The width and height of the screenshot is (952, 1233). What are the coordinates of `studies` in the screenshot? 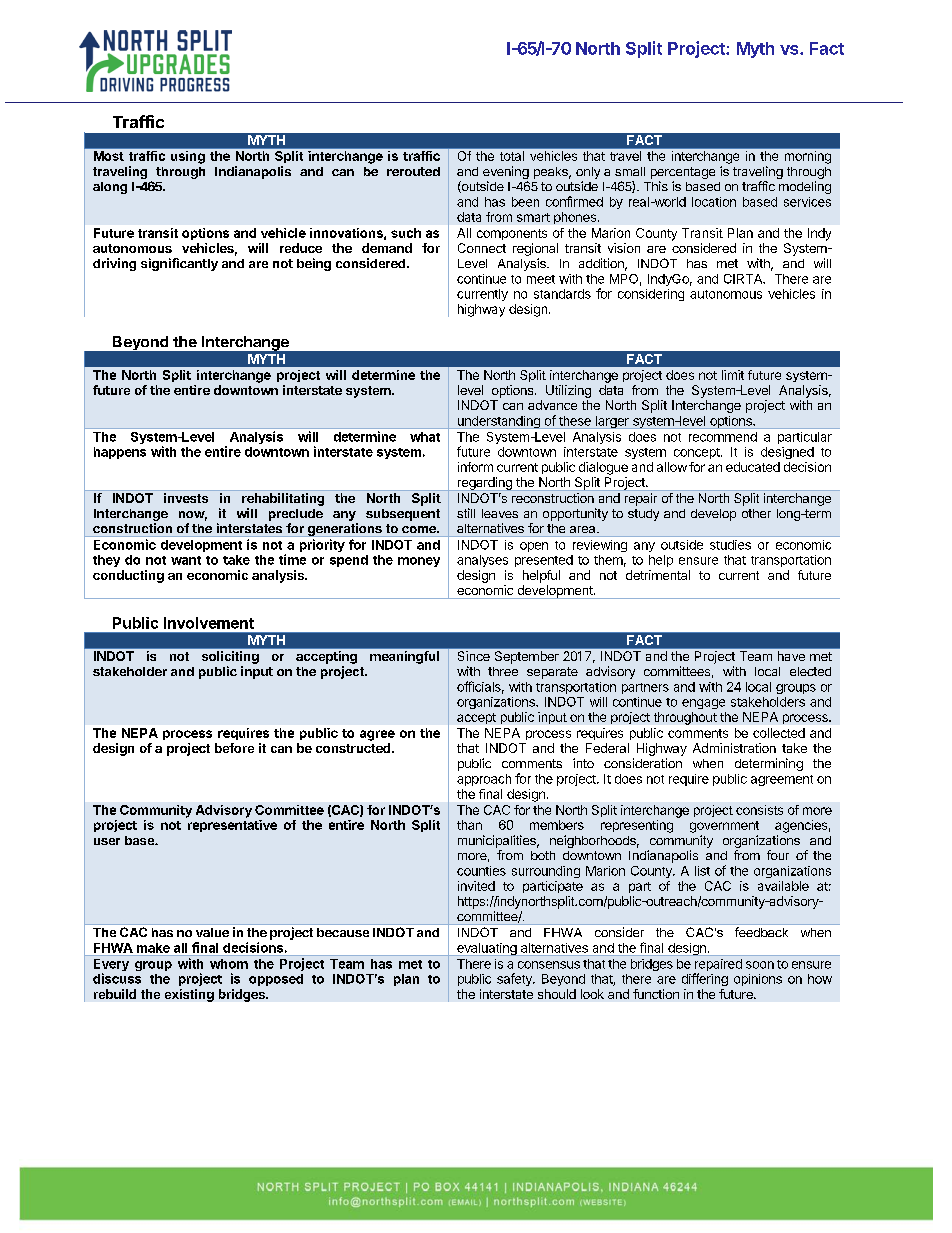 It's located at (730, 545).
